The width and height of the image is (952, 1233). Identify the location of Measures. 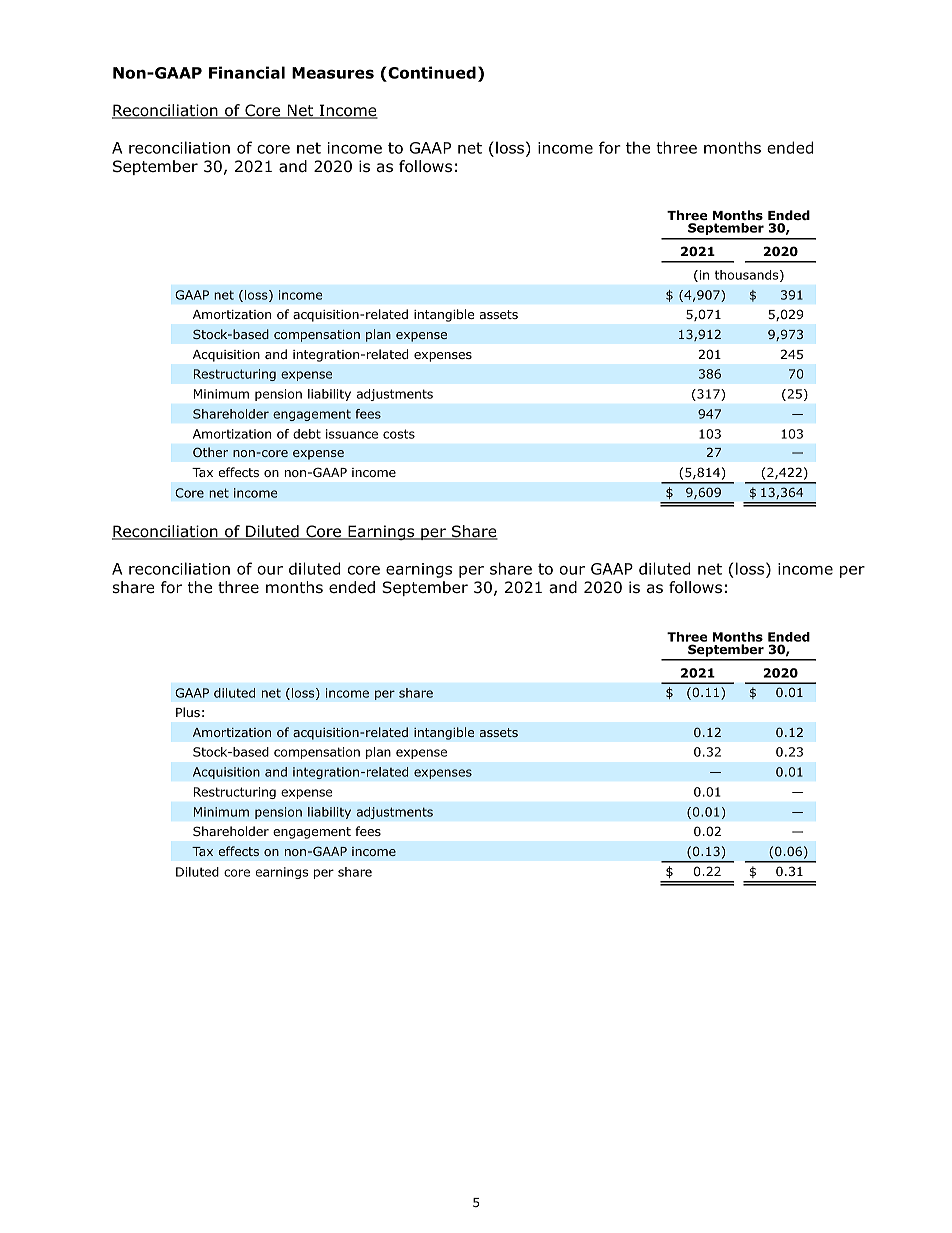
(333, 73).
